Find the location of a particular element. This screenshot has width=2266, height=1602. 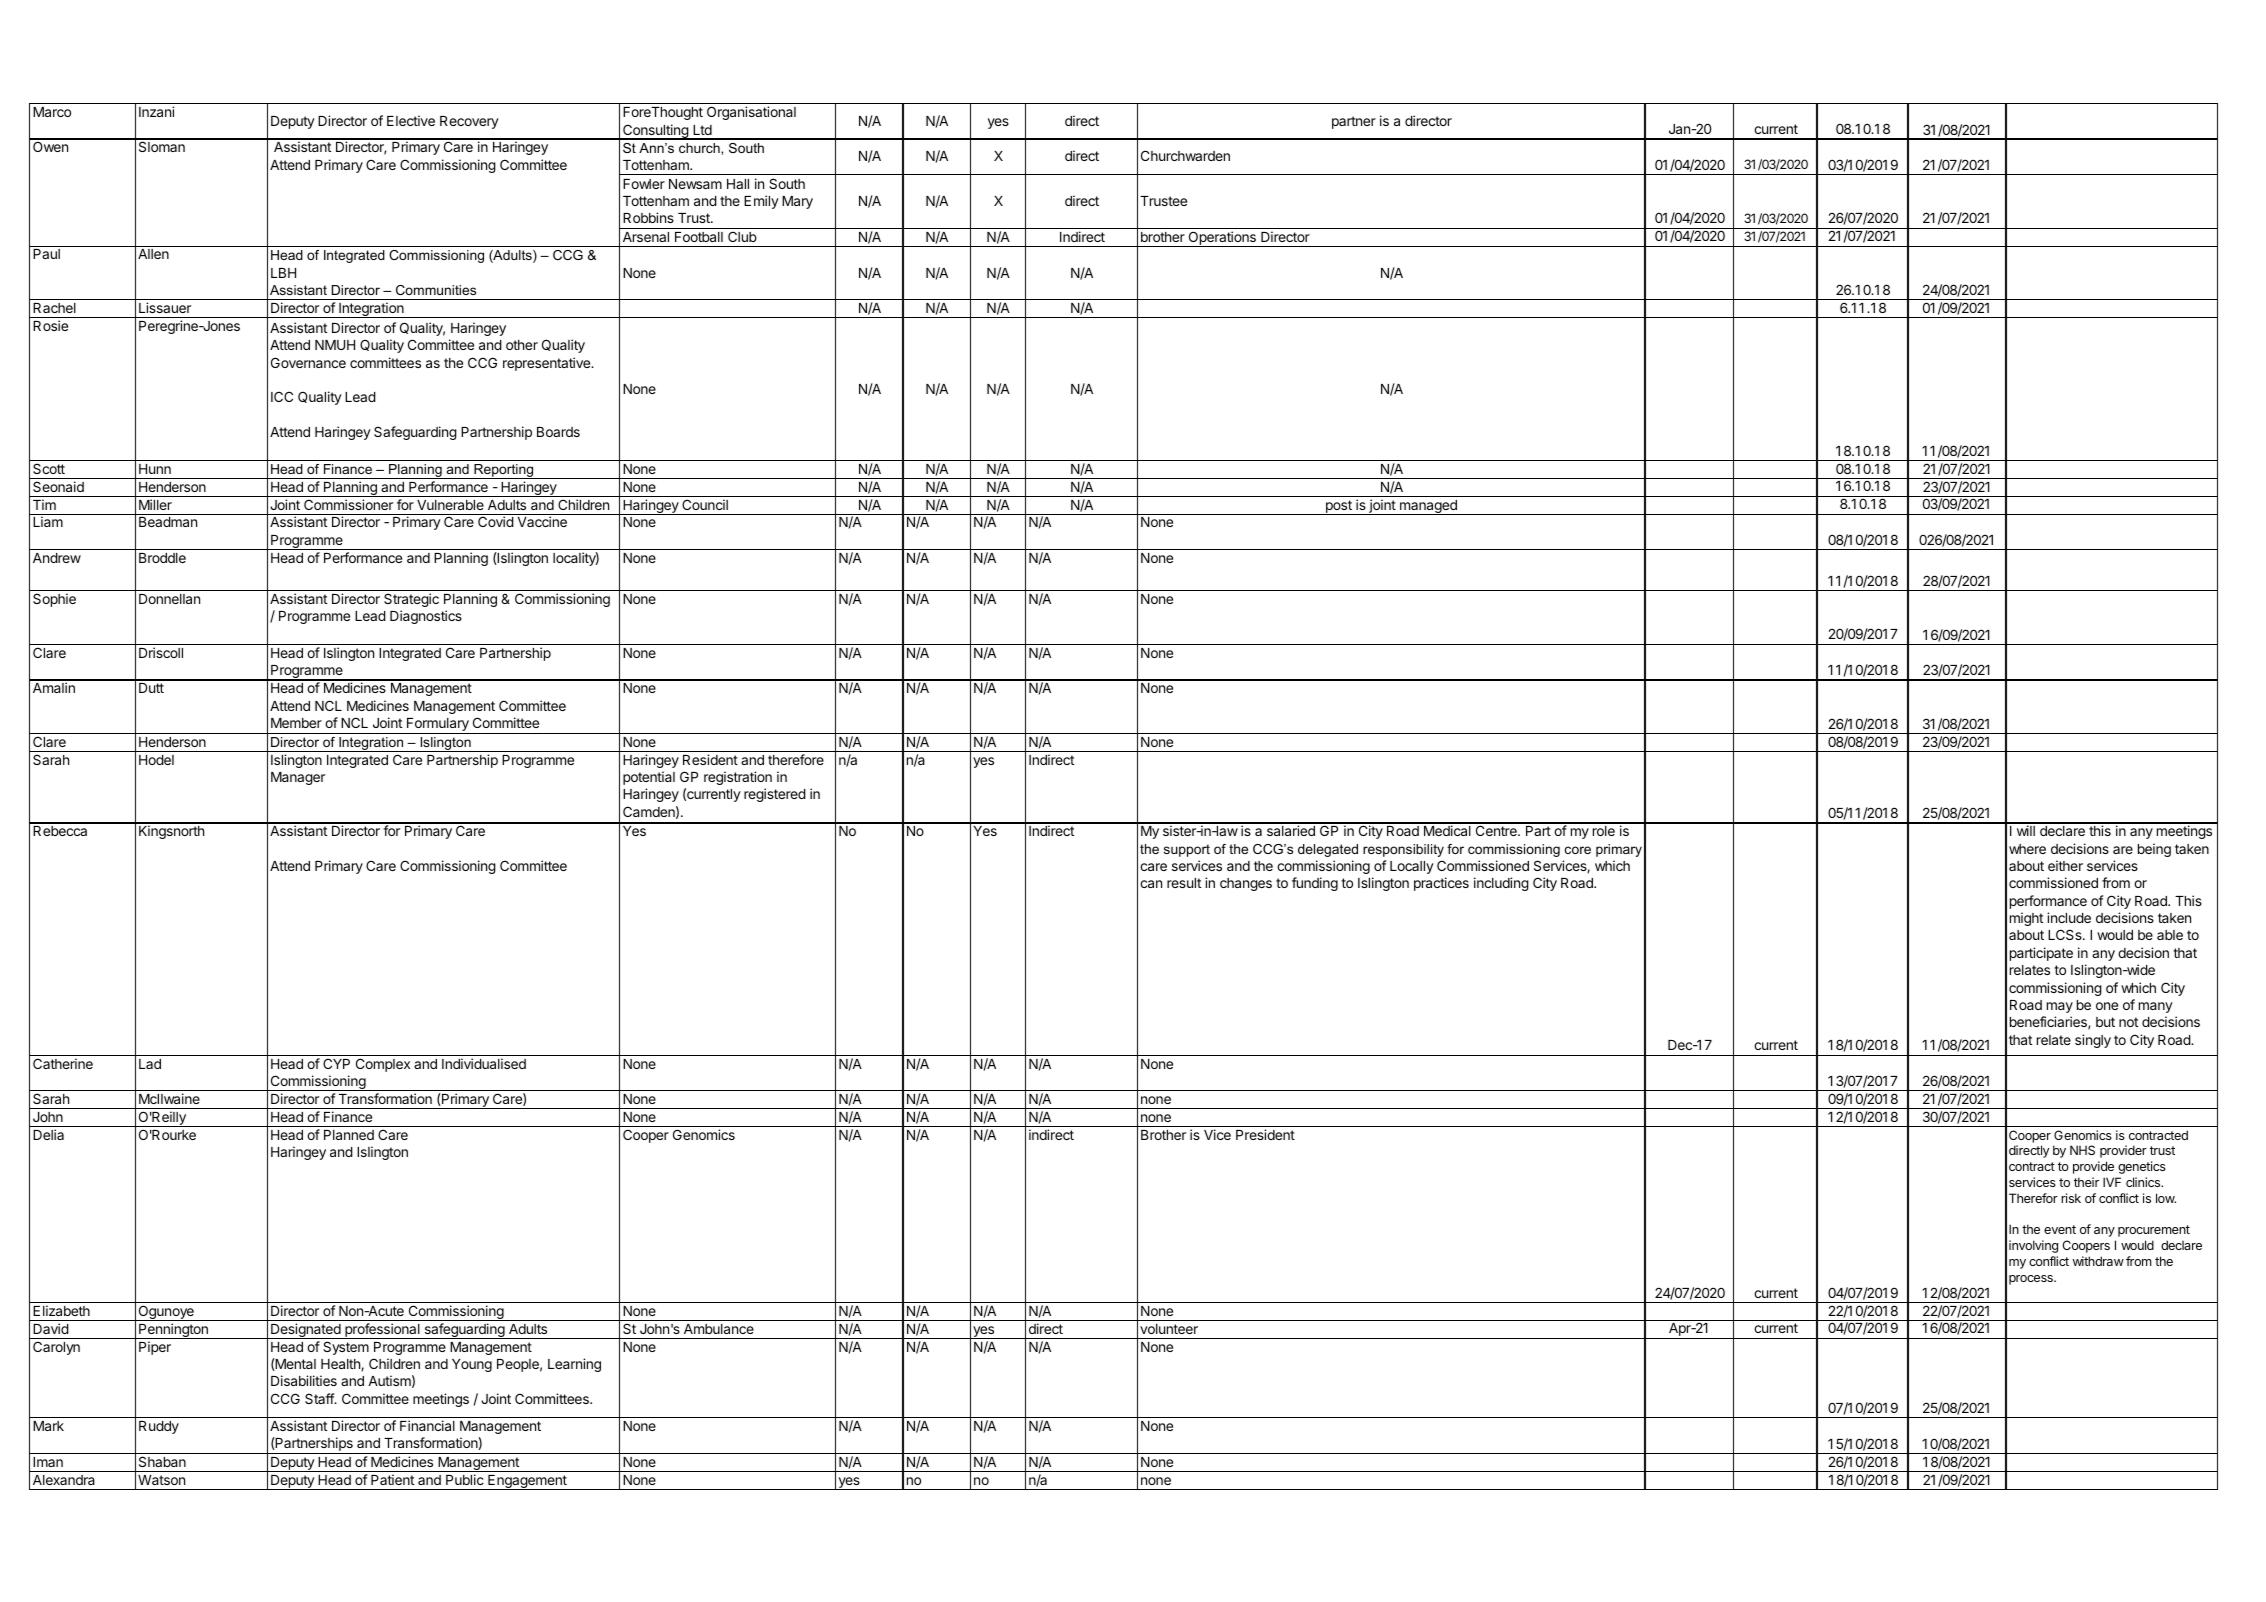

Elective is located at coordinates (411, 120).
